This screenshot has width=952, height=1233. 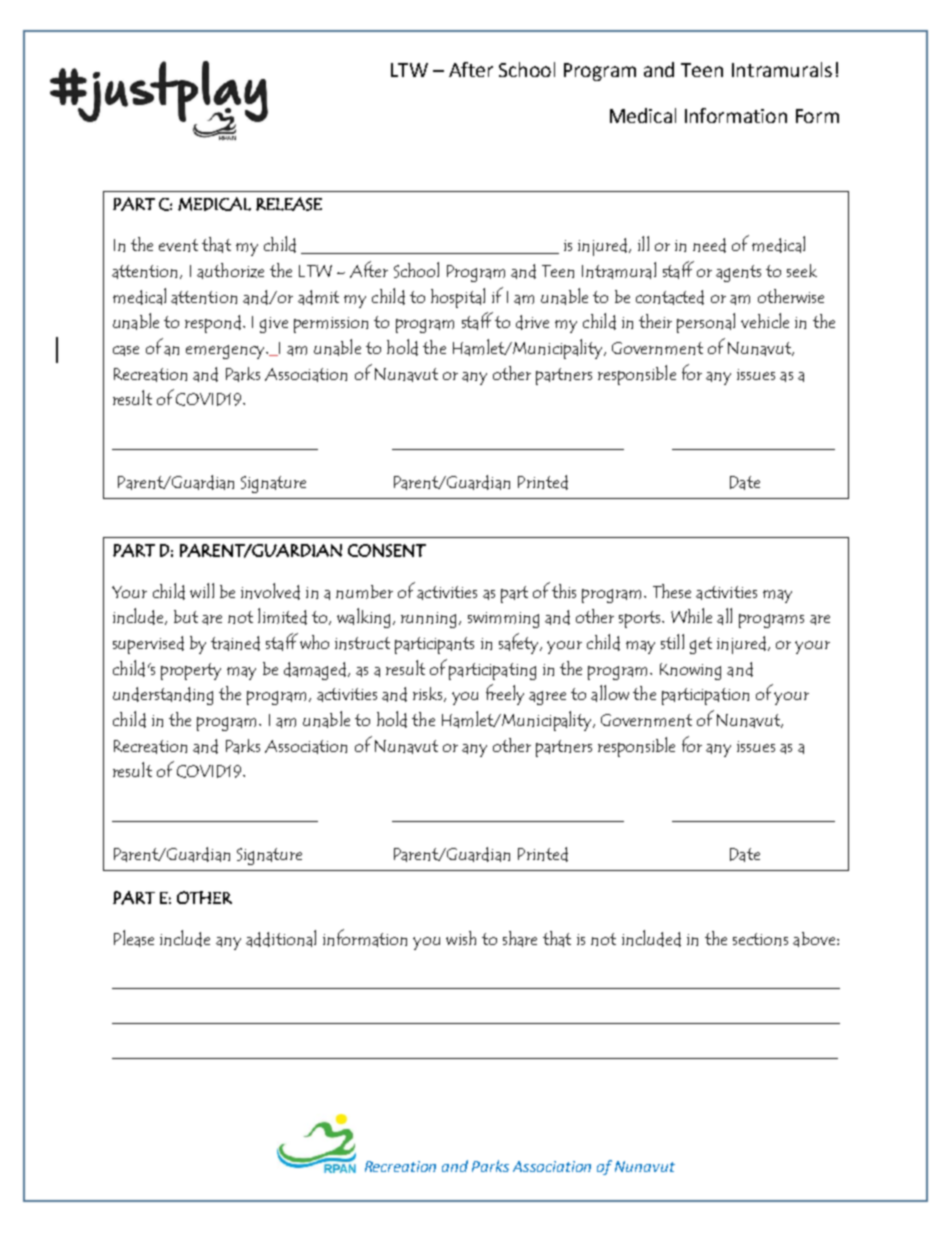 I want to click on Knowing, so click(x=690, y=671).
